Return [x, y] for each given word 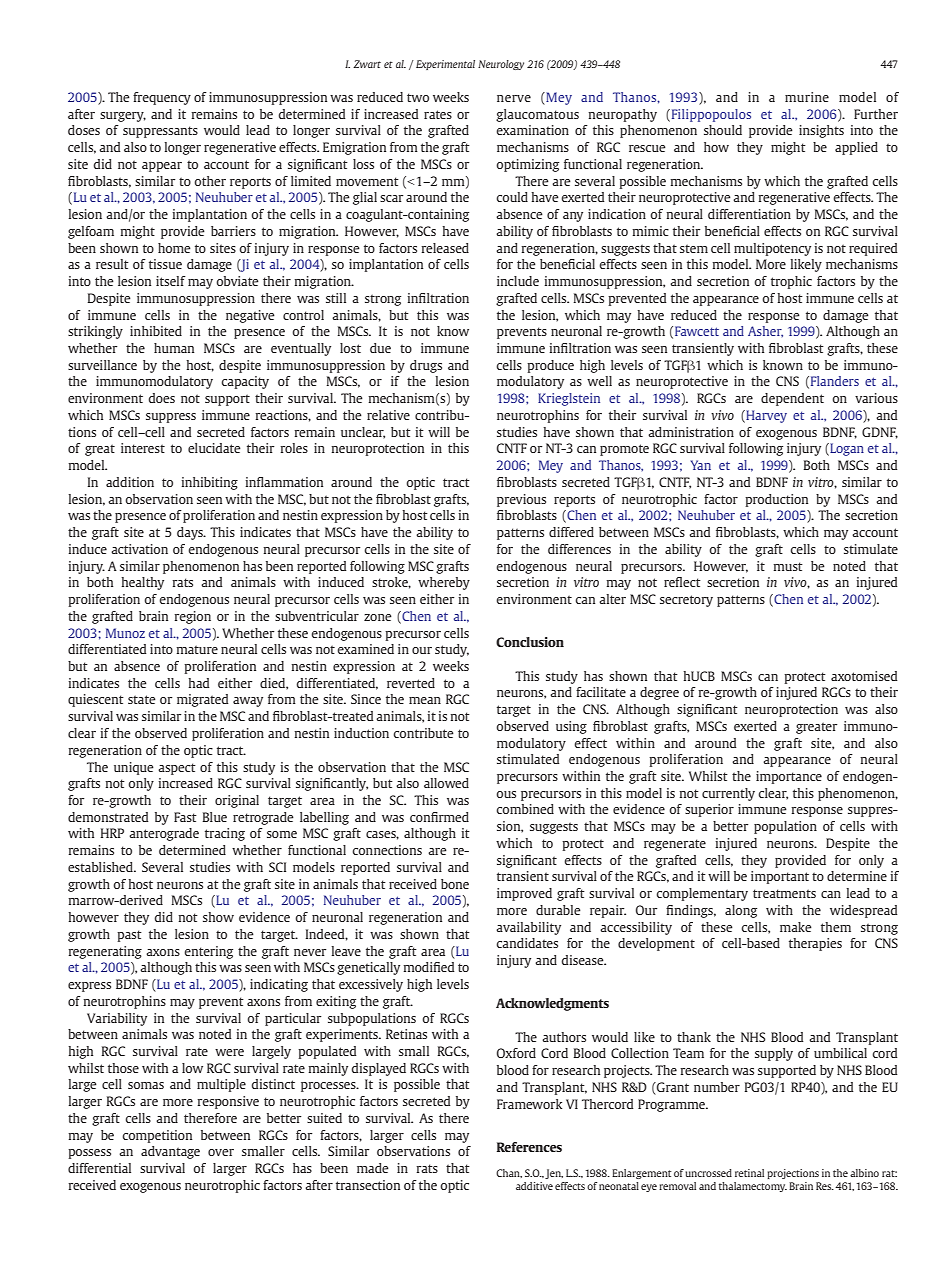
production [776, 500]
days [191, 533]
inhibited [156, 331]
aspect [177, 769]
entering [208, 952]
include [518, 281]
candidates [527, 943]
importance [789, 777]
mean [425, 700]
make [796, 927]
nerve [514, 98]
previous [521, 500]
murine [807, 97]
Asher [765, 331]
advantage [170, 1152]
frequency [162, 98]
